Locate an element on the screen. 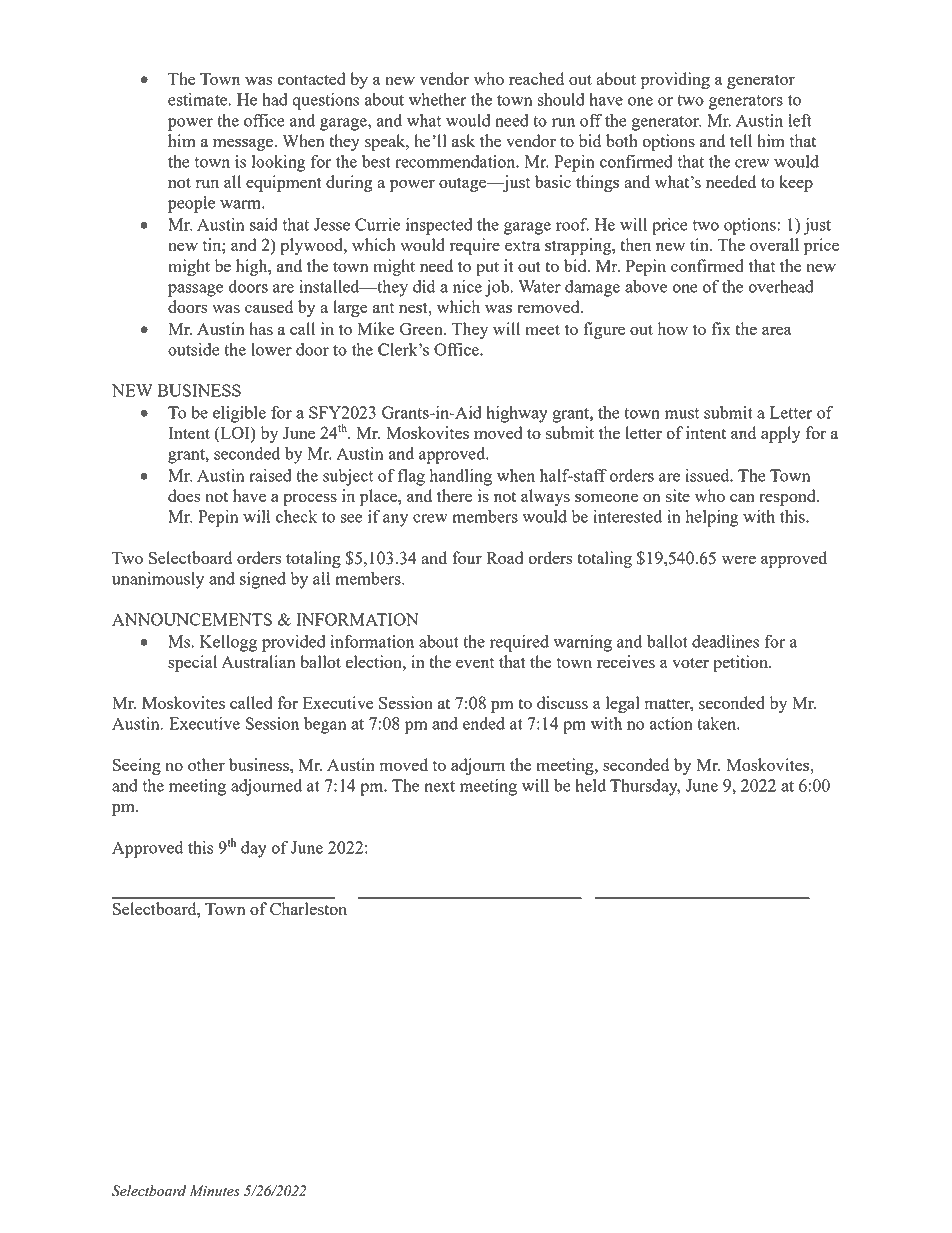 Image resolution: width=952 pixels, height=1233 pixels. deadlines is located at coordinates (725, 641).
